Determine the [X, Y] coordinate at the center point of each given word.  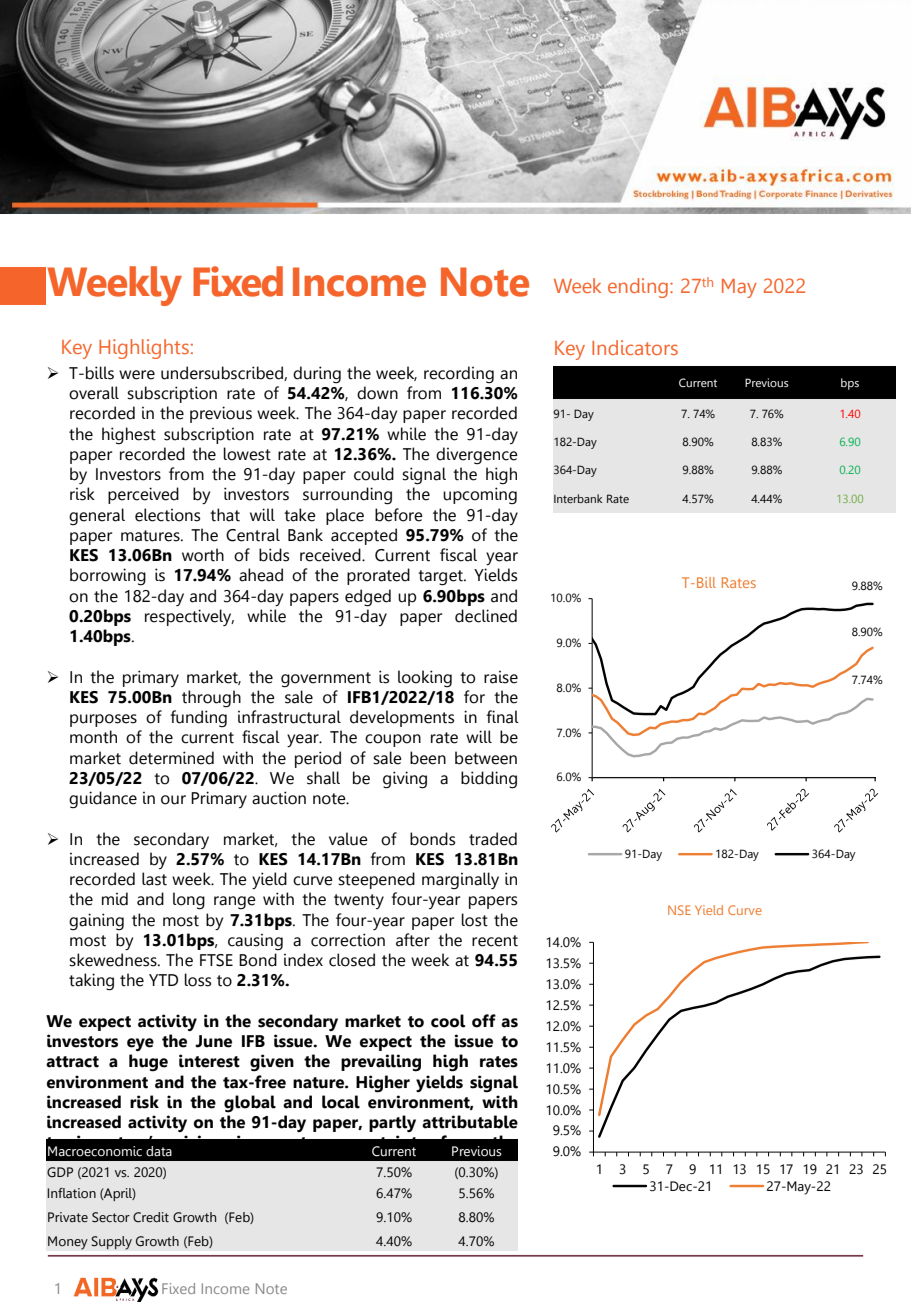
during [317, 375]
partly [392, 1123]
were [137, 375]
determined [171, 758]
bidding [489, 780]
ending [638, 288]
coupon [393, 740]
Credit [151, 1217]
